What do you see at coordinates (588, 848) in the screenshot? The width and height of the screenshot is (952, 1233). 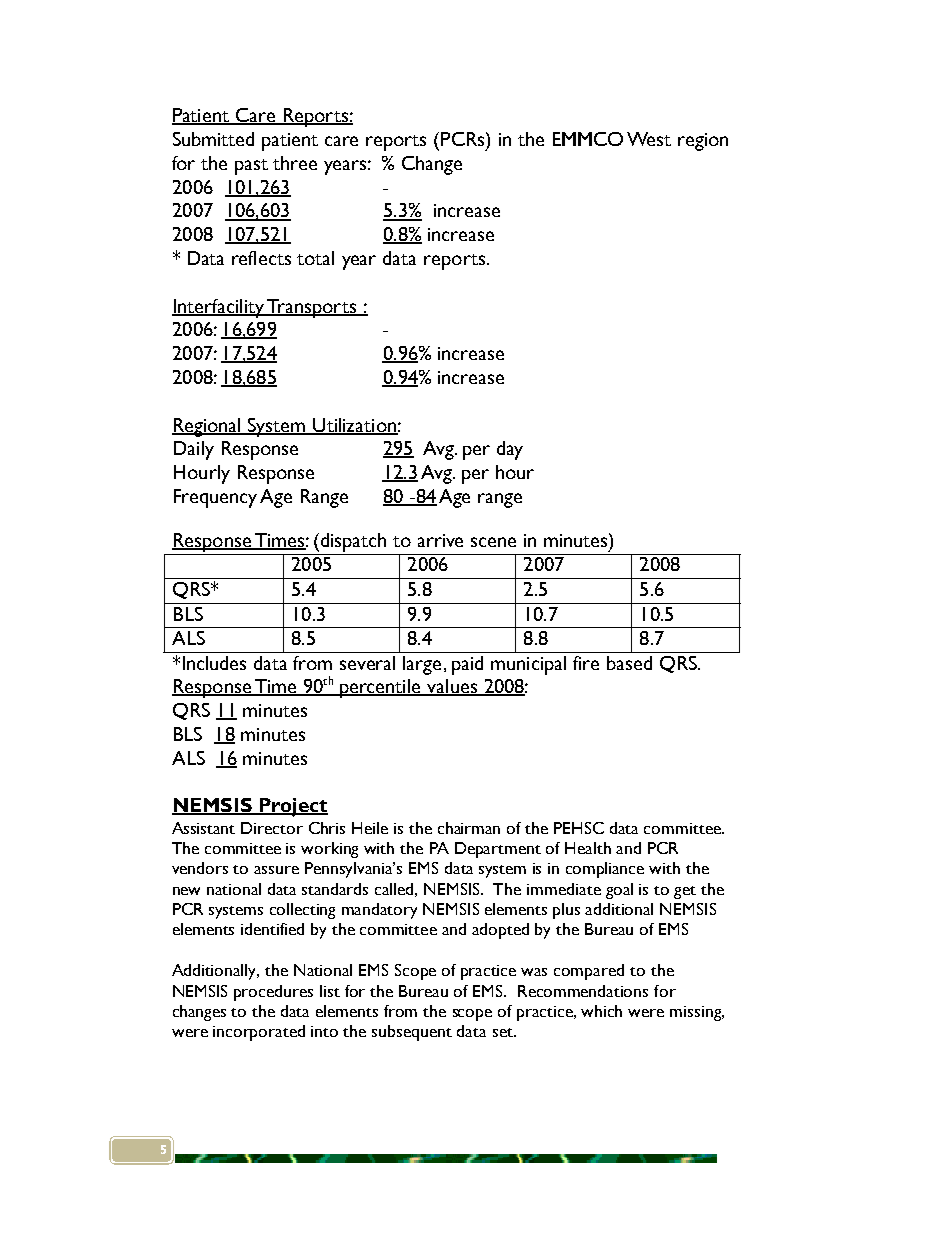 I see `Health` at bounding box center [588, 848].
